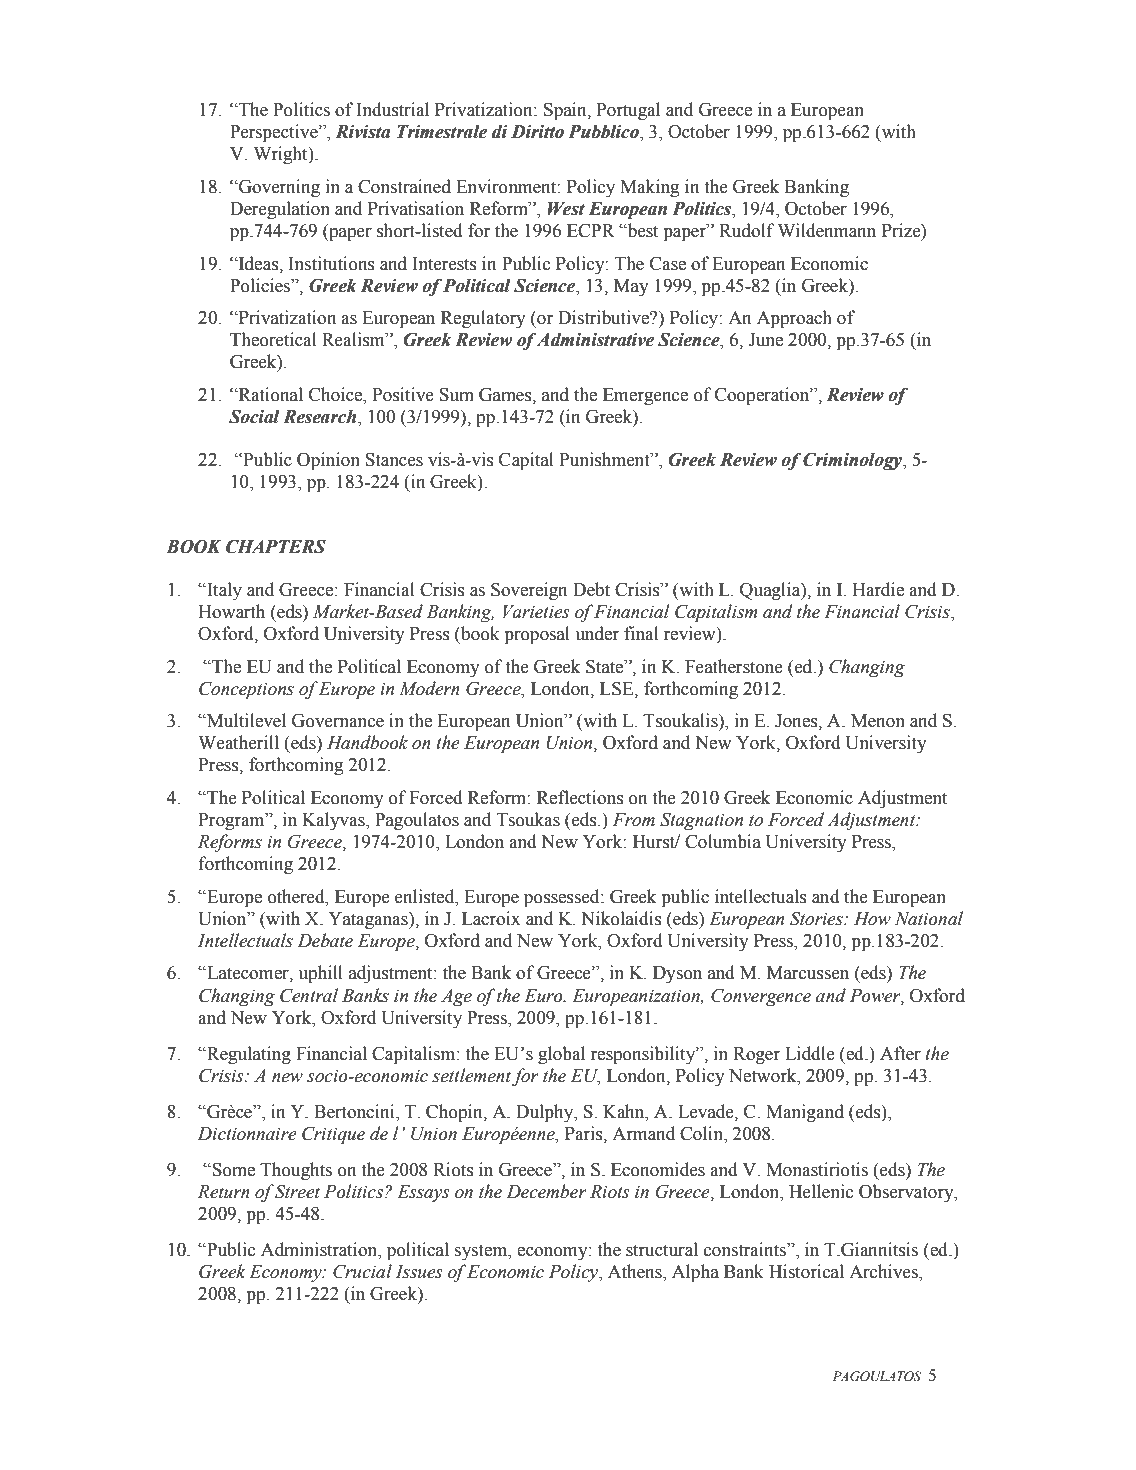 Image resolution: width=1136 pixels, height=1470 pixels. Describe the element at coordinates (747, 230) in the screenshot. I see `Rudolf` at that location.
